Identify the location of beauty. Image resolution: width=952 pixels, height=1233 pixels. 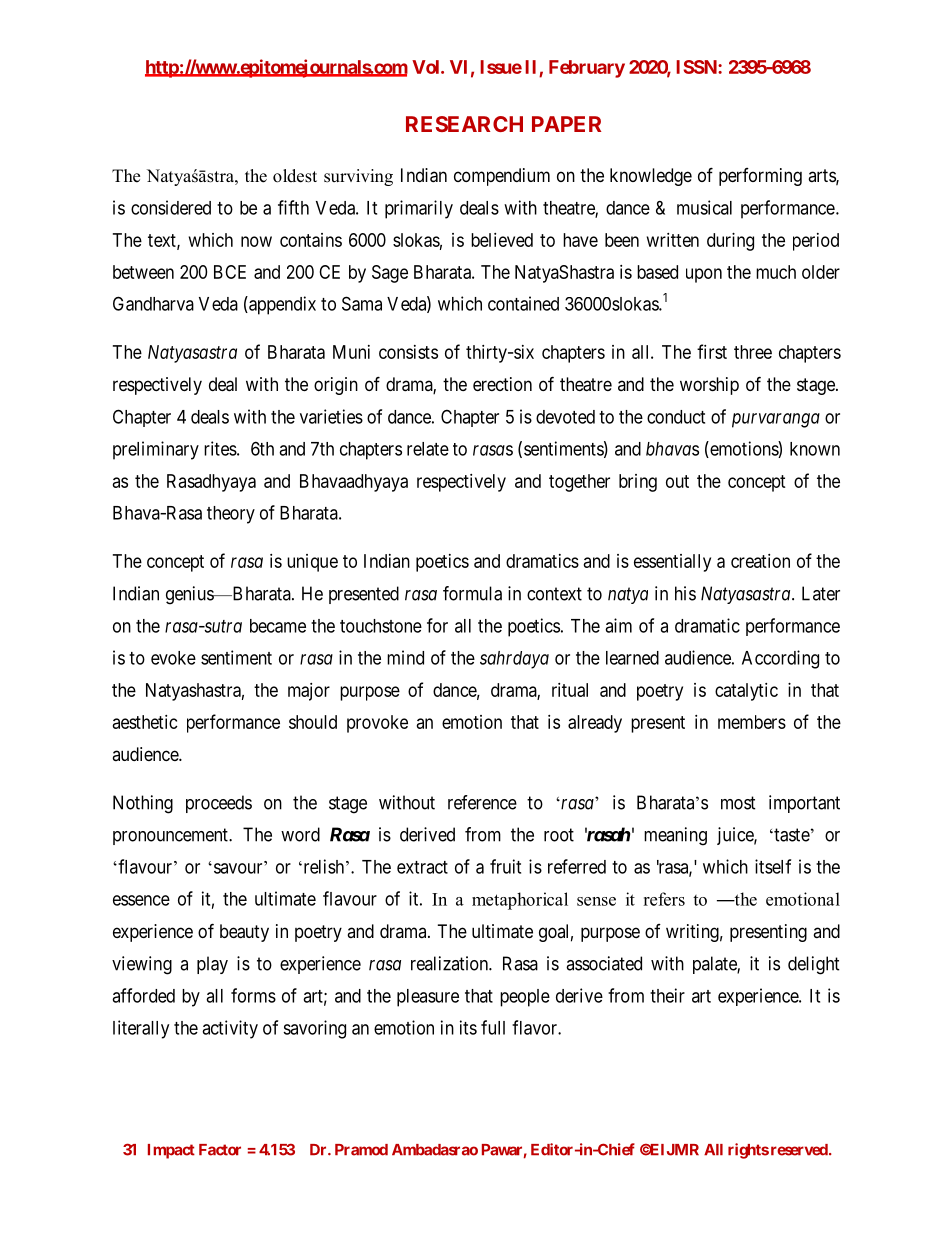
(244, 933).
